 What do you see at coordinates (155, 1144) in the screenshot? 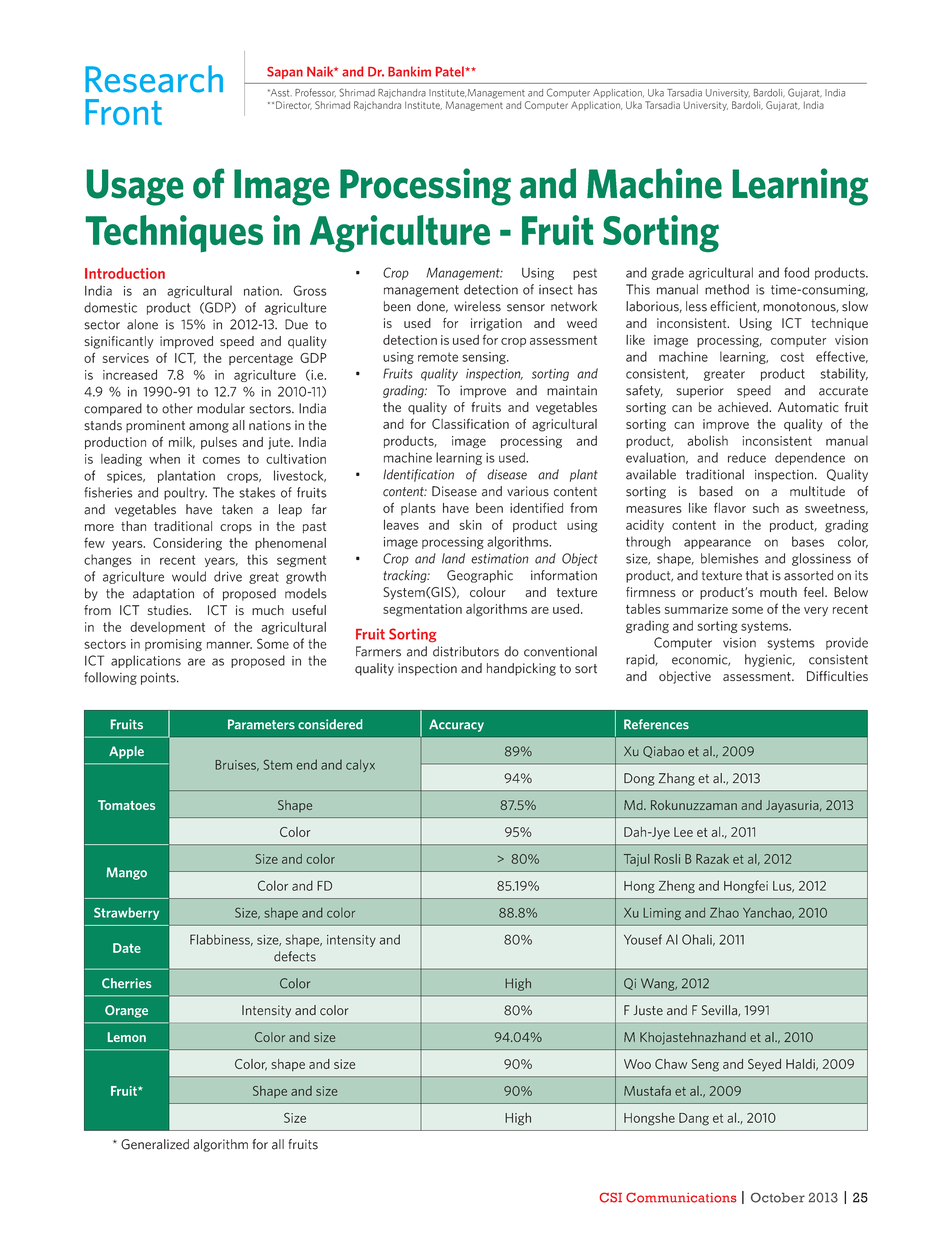
I see `Generalized` at bounding box center [155, 1144].
